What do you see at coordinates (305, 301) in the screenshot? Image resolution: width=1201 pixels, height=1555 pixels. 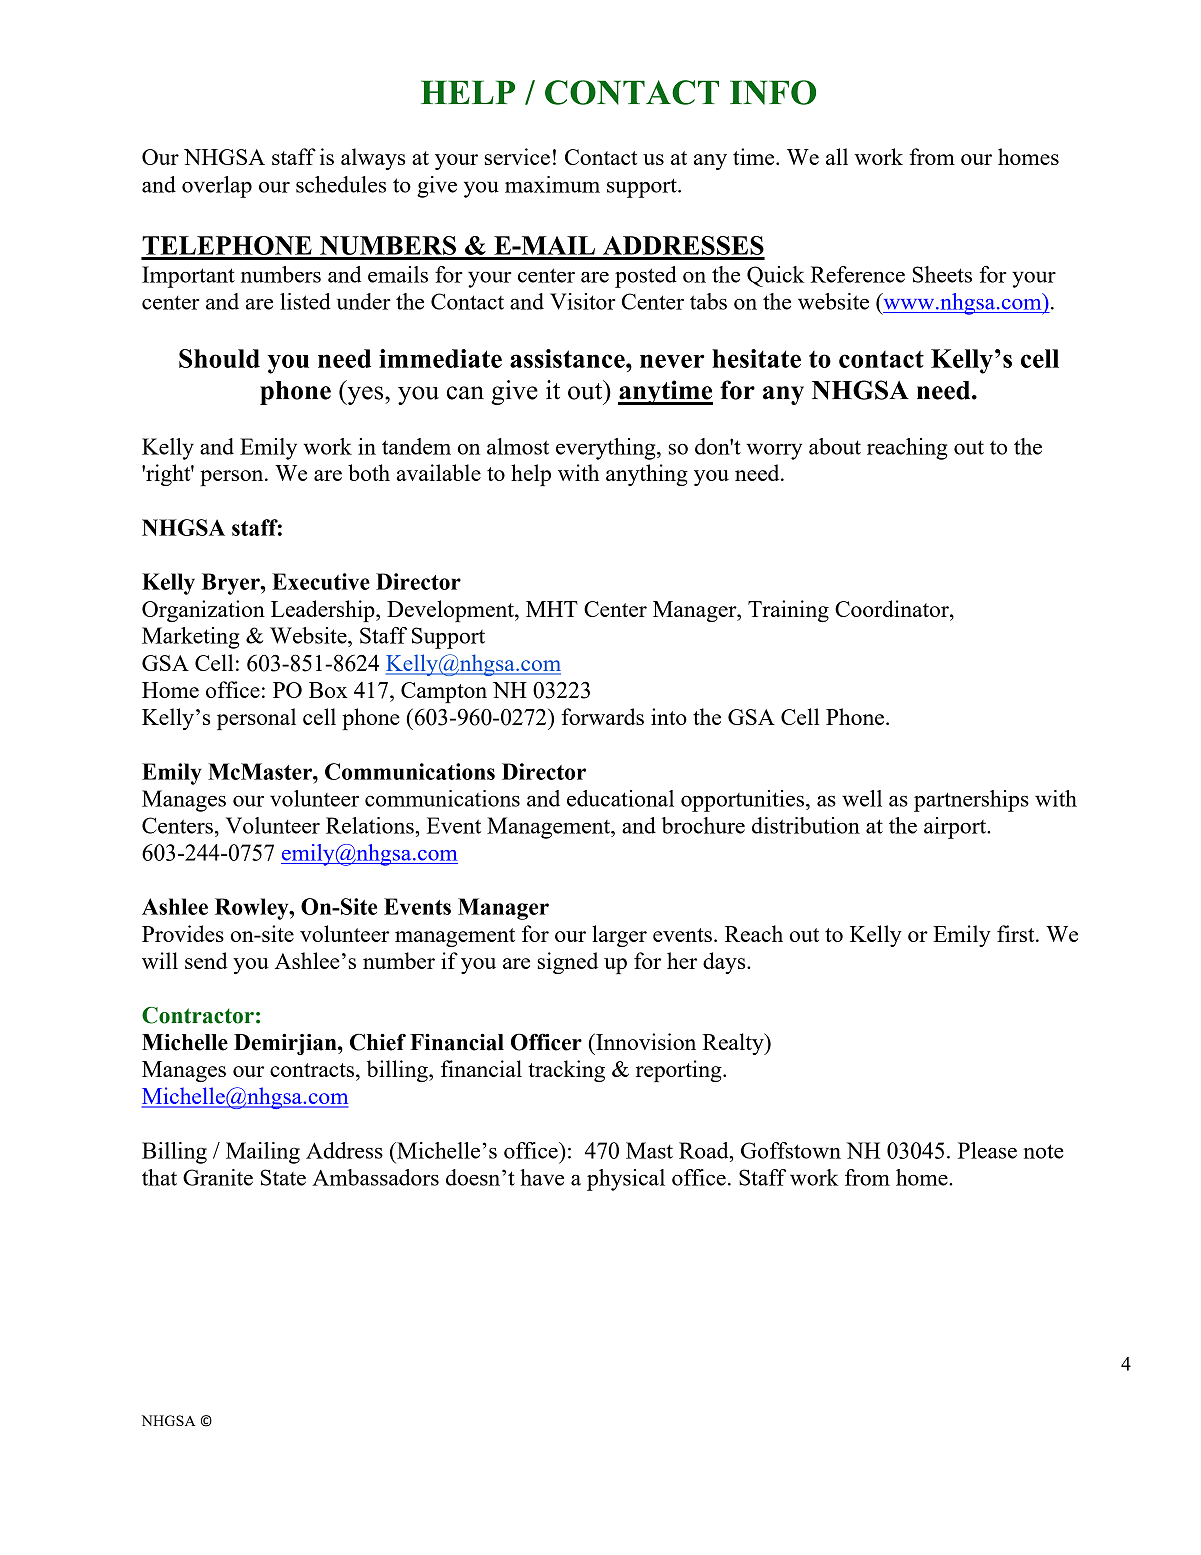 I see `listed` at bounding box center [305, 301].
